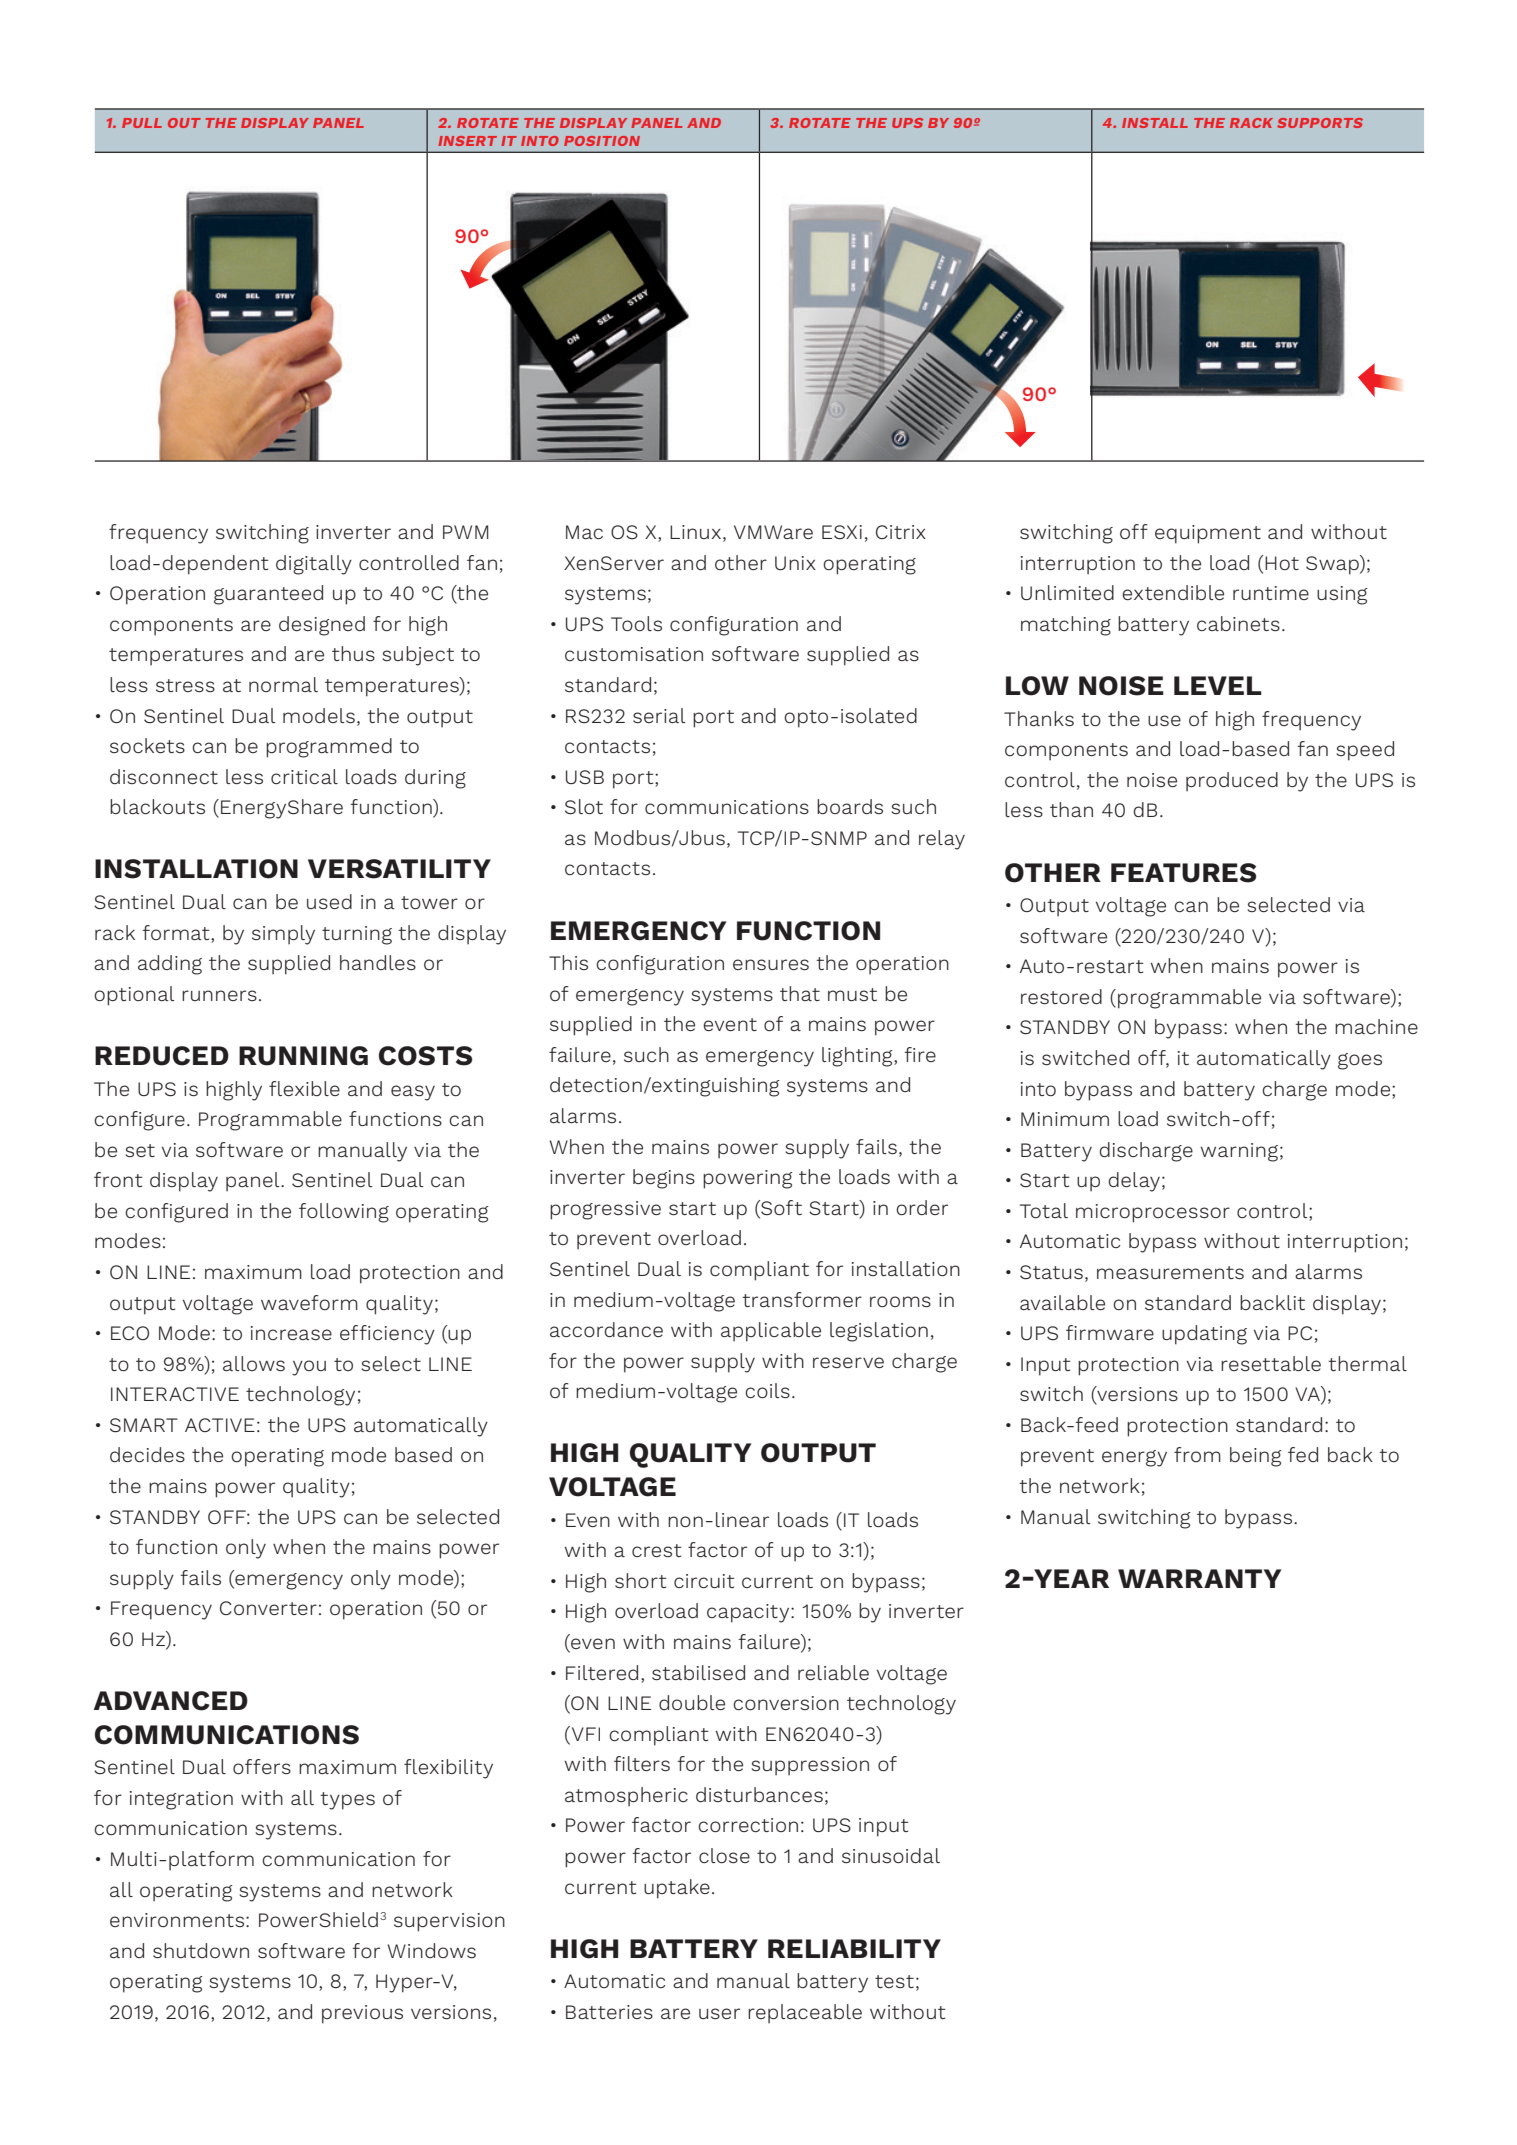 The width and height of the page is (1517, 2145). Describe the element at coordinates (303, 1056) in the page. I see `RUNNING` at that location.
